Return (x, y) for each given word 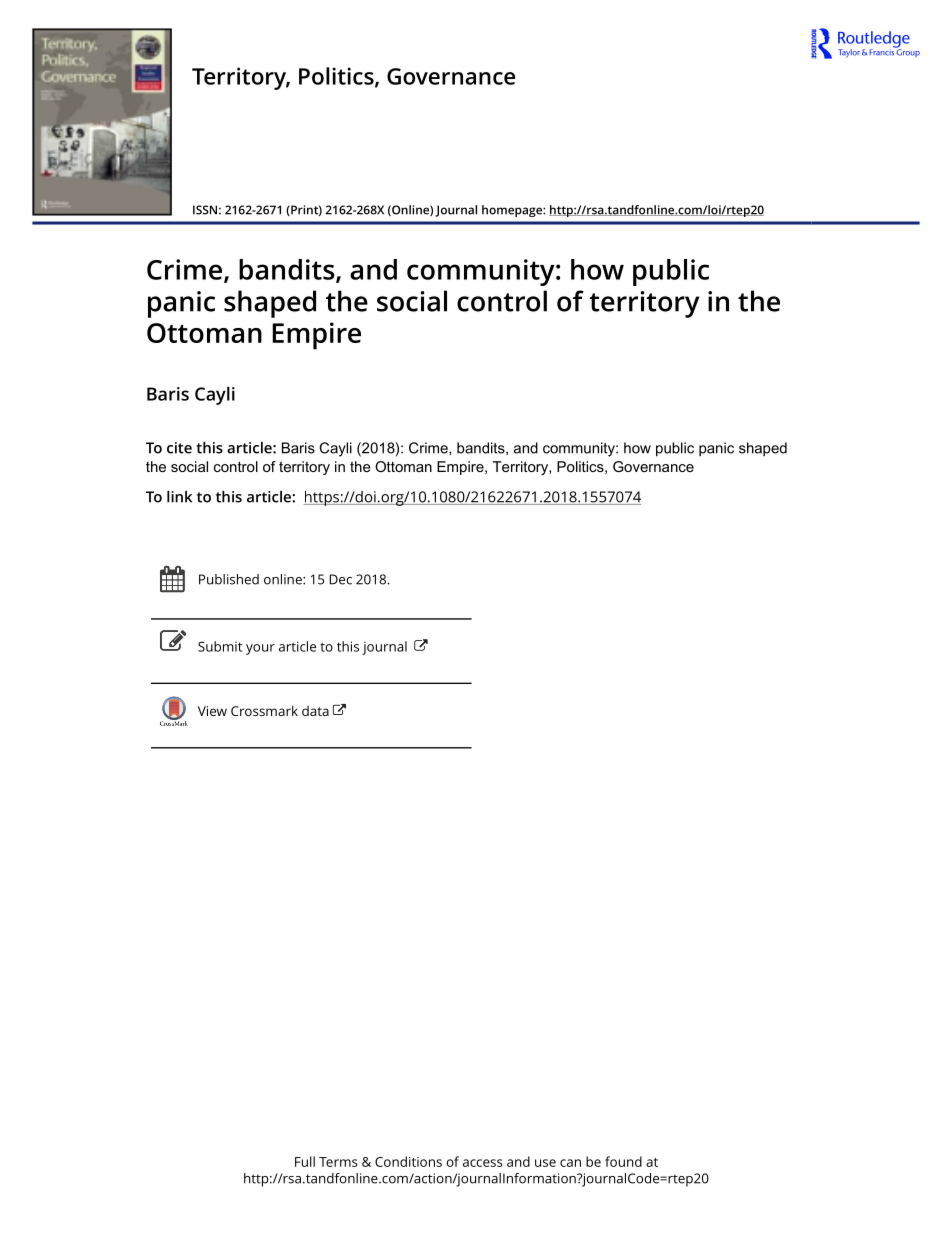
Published (229, 579)
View (212, 711)
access (483, 1163)
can (570, 1163)
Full (305, 1161)
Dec (341, 579)
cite (179, 448)
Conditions (408, 1161)
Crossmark (264, 710)
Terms (338, 1162)
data (315, 711)
